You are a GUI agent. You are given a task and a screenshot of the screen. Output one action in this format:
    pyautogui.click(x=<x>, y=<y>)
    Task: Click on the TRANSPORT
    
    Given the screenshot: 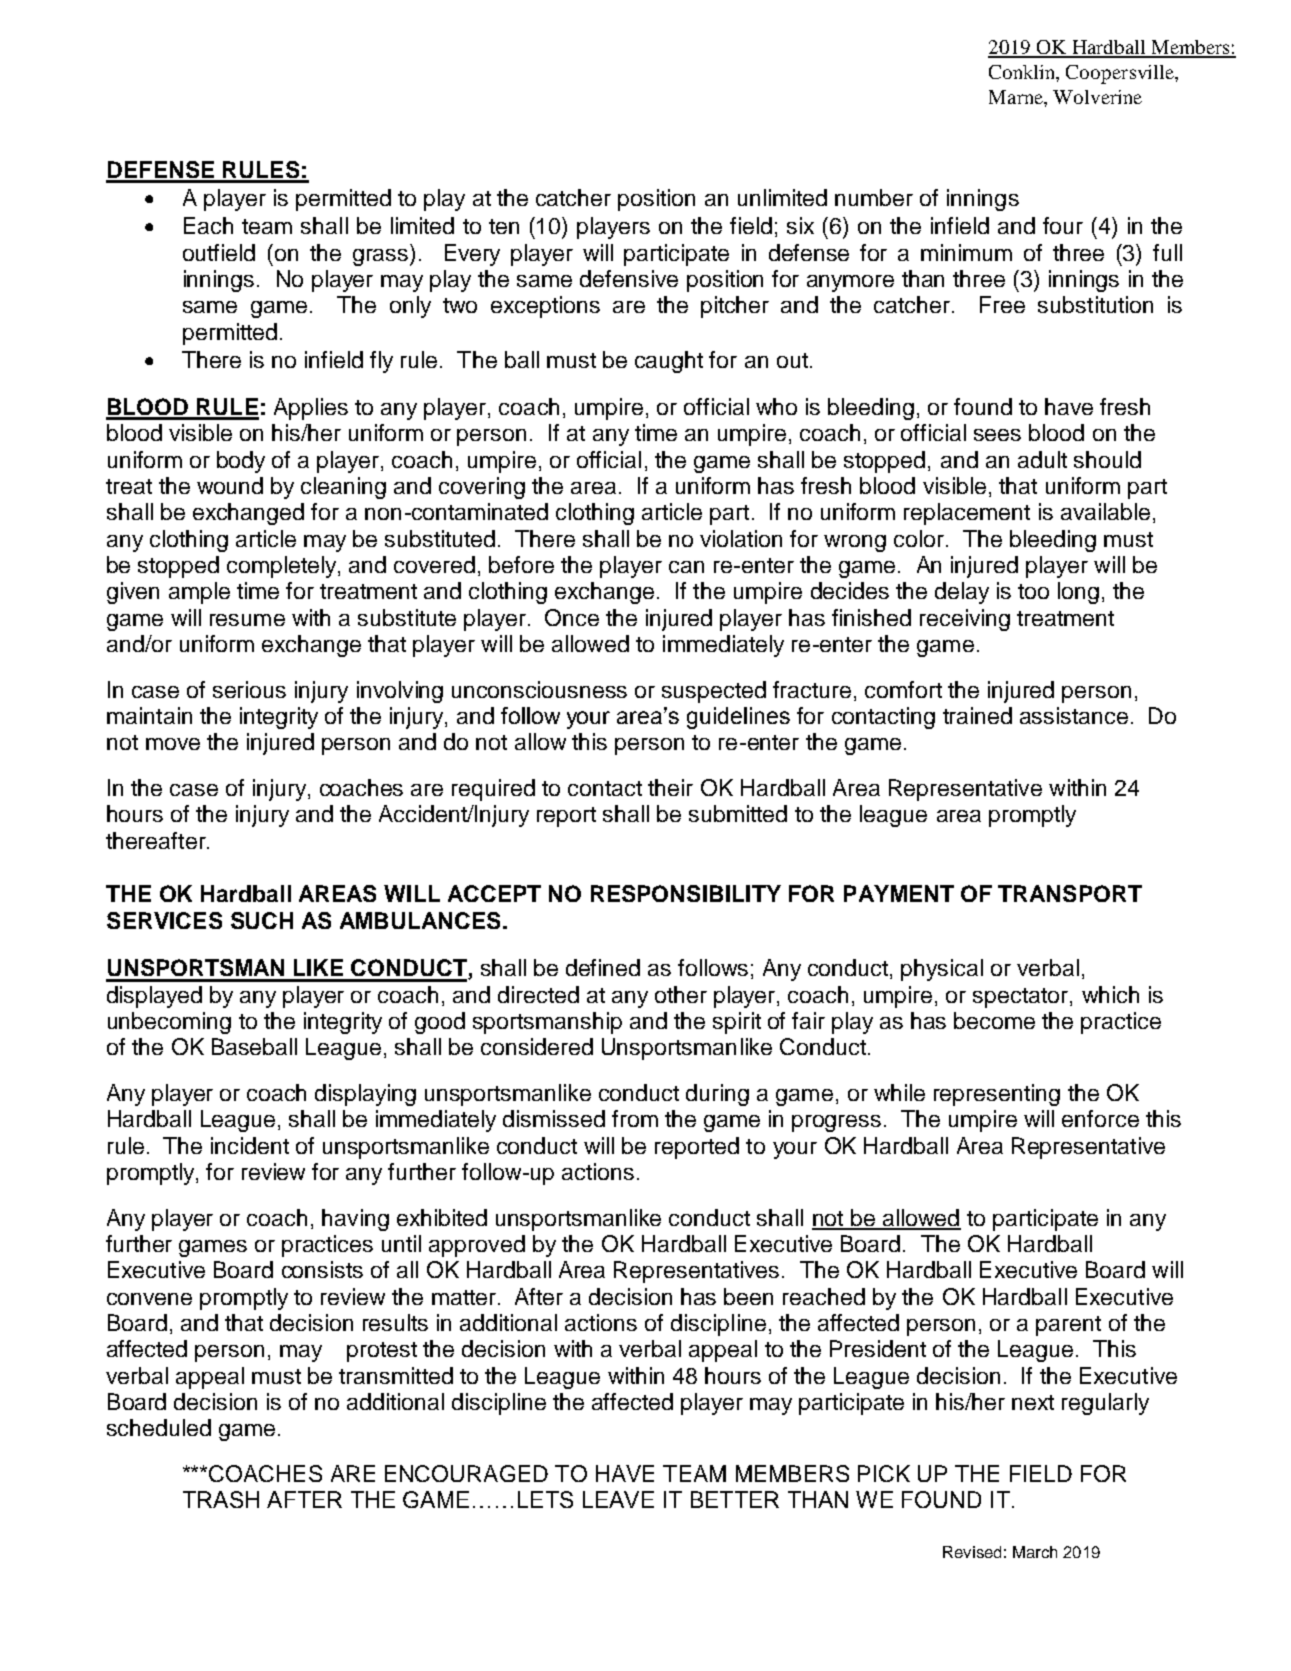 What is the action you would take?
    pyautogui.click(x=1070, y=893)
